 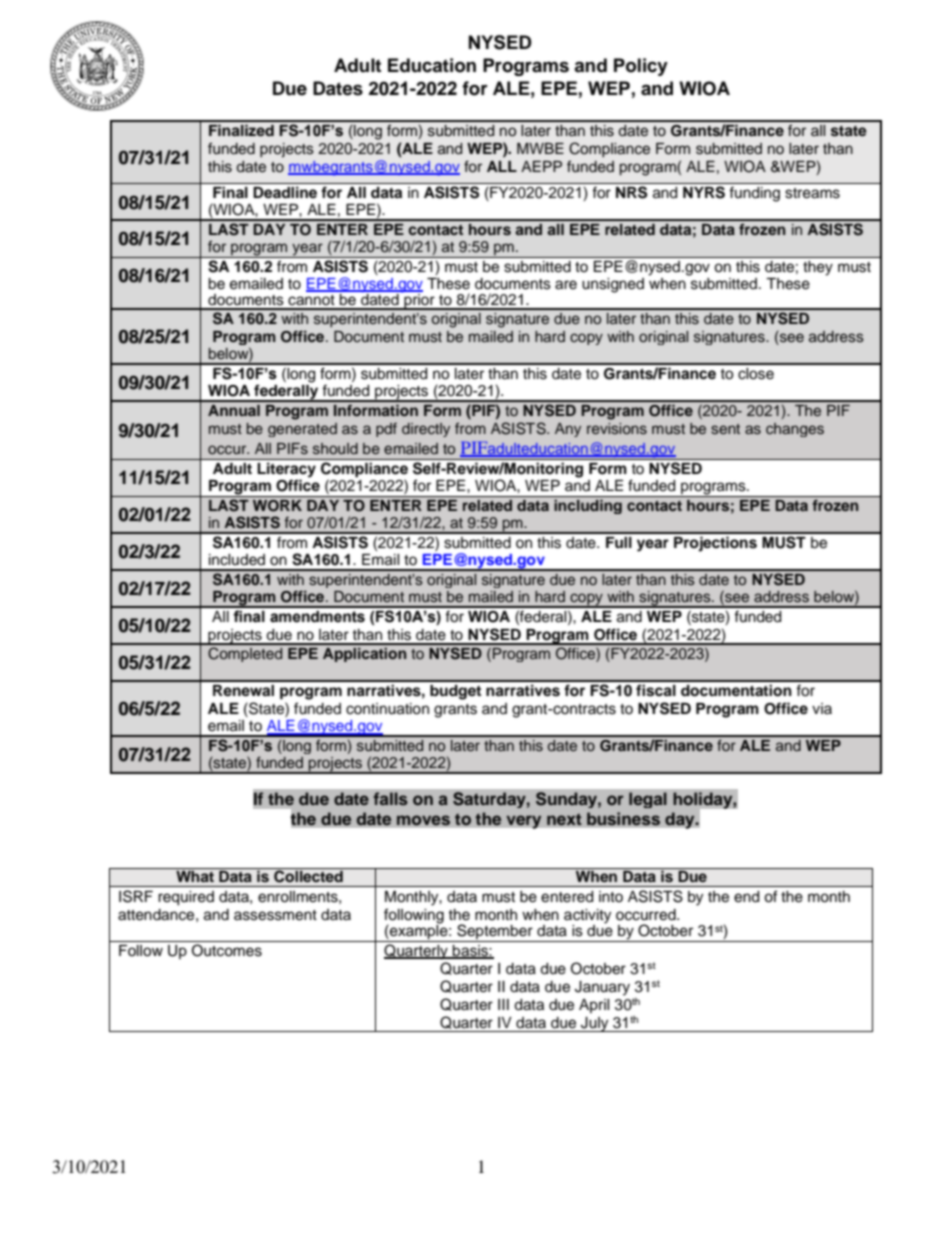 What do you see at coordinates (755, 194) in the screenshot?
I see `funding` at bounding box center [755, 194].
